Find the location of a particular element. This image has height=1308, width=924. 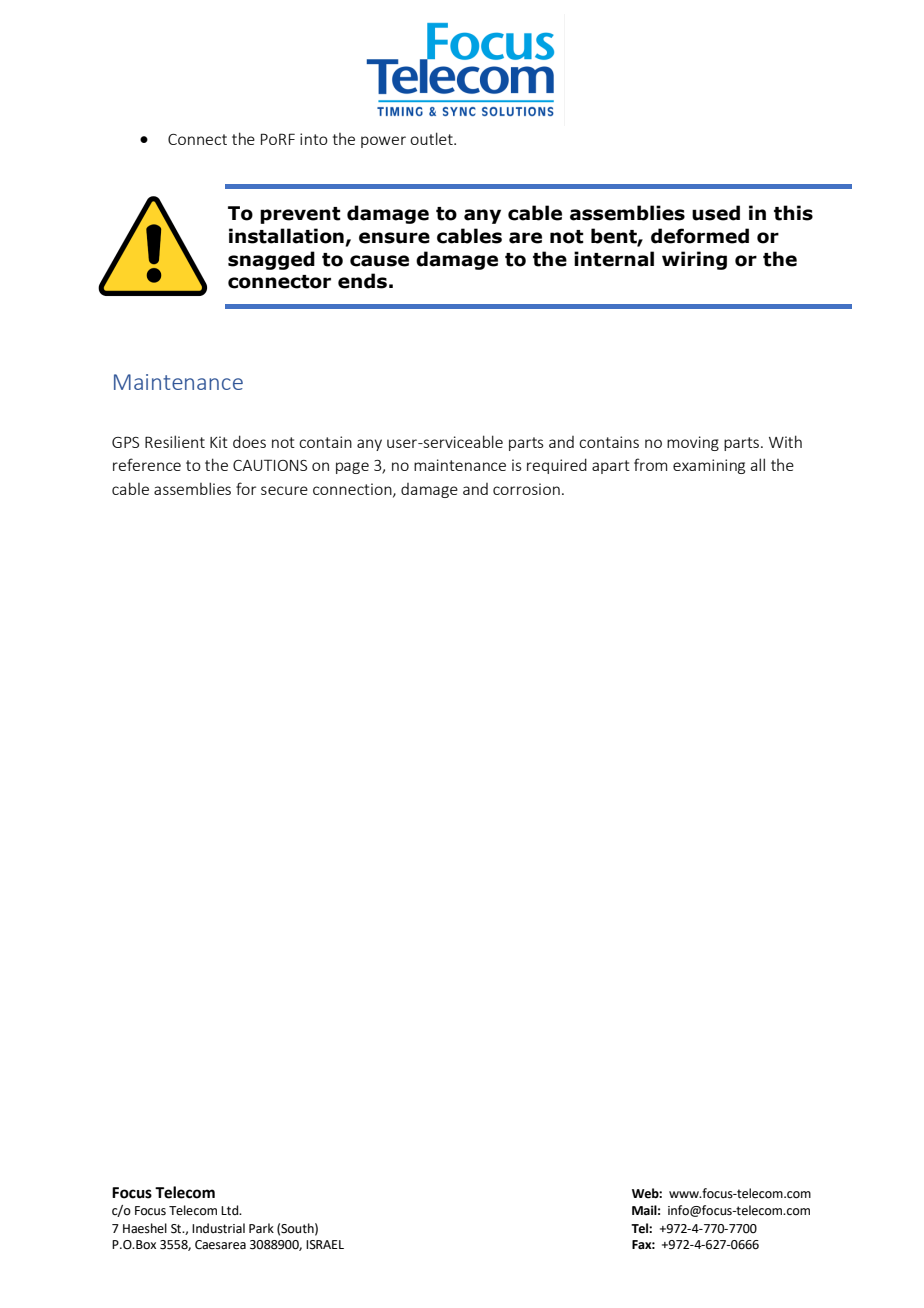

Park is located at coordinates (261, 1228).
